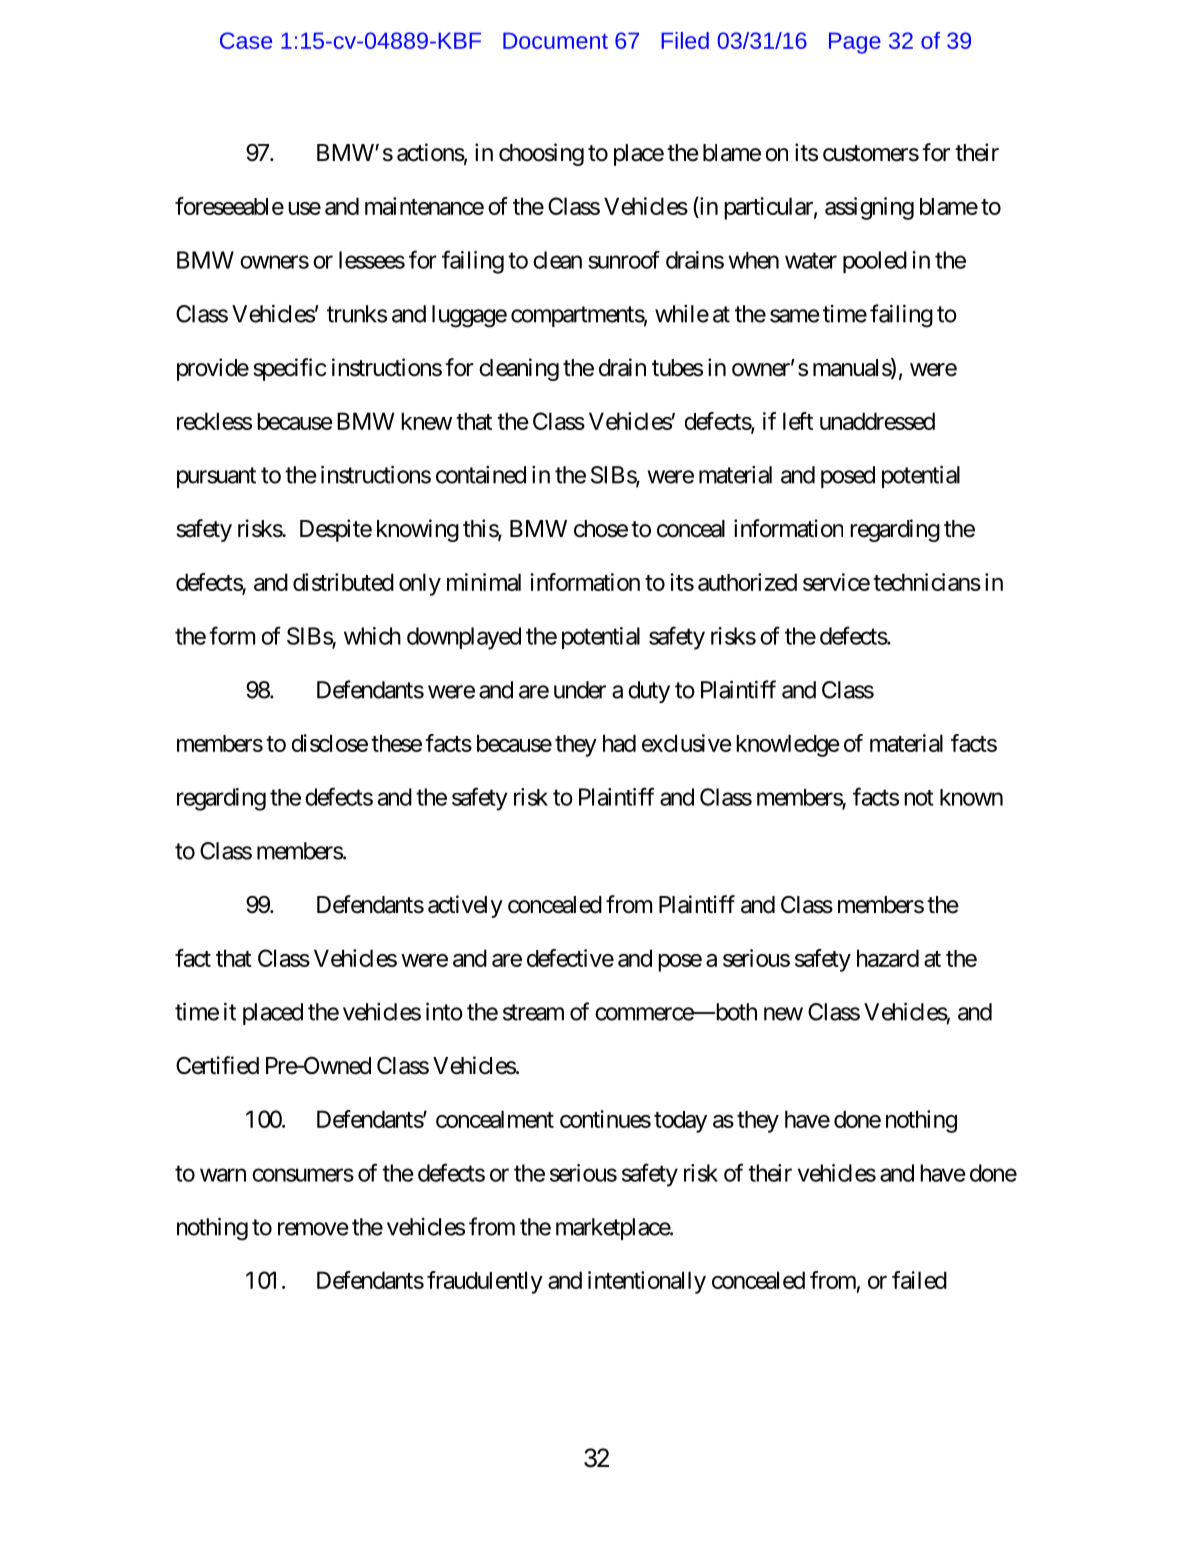 The width and height of the screenshot is (1191, 1541). I want to click on distributed, so click(343, 582).
